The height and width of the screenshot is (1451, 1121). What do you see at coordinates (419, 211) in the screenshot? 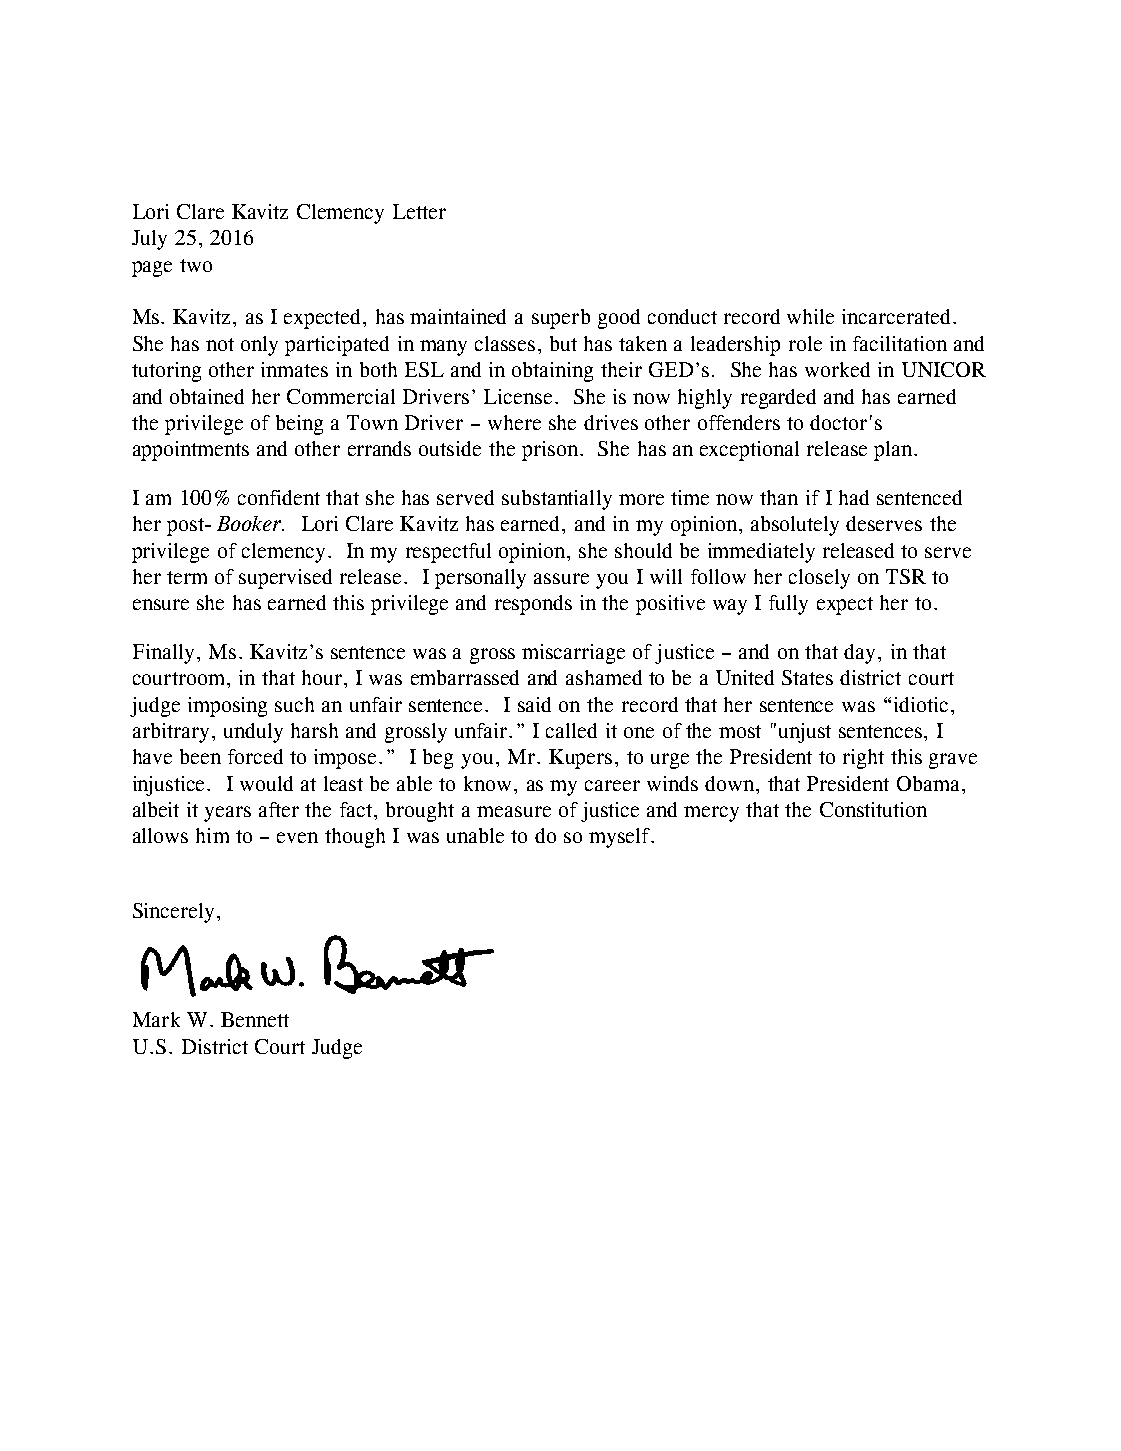
I see `Letter` at bounding box center [419, 211].
